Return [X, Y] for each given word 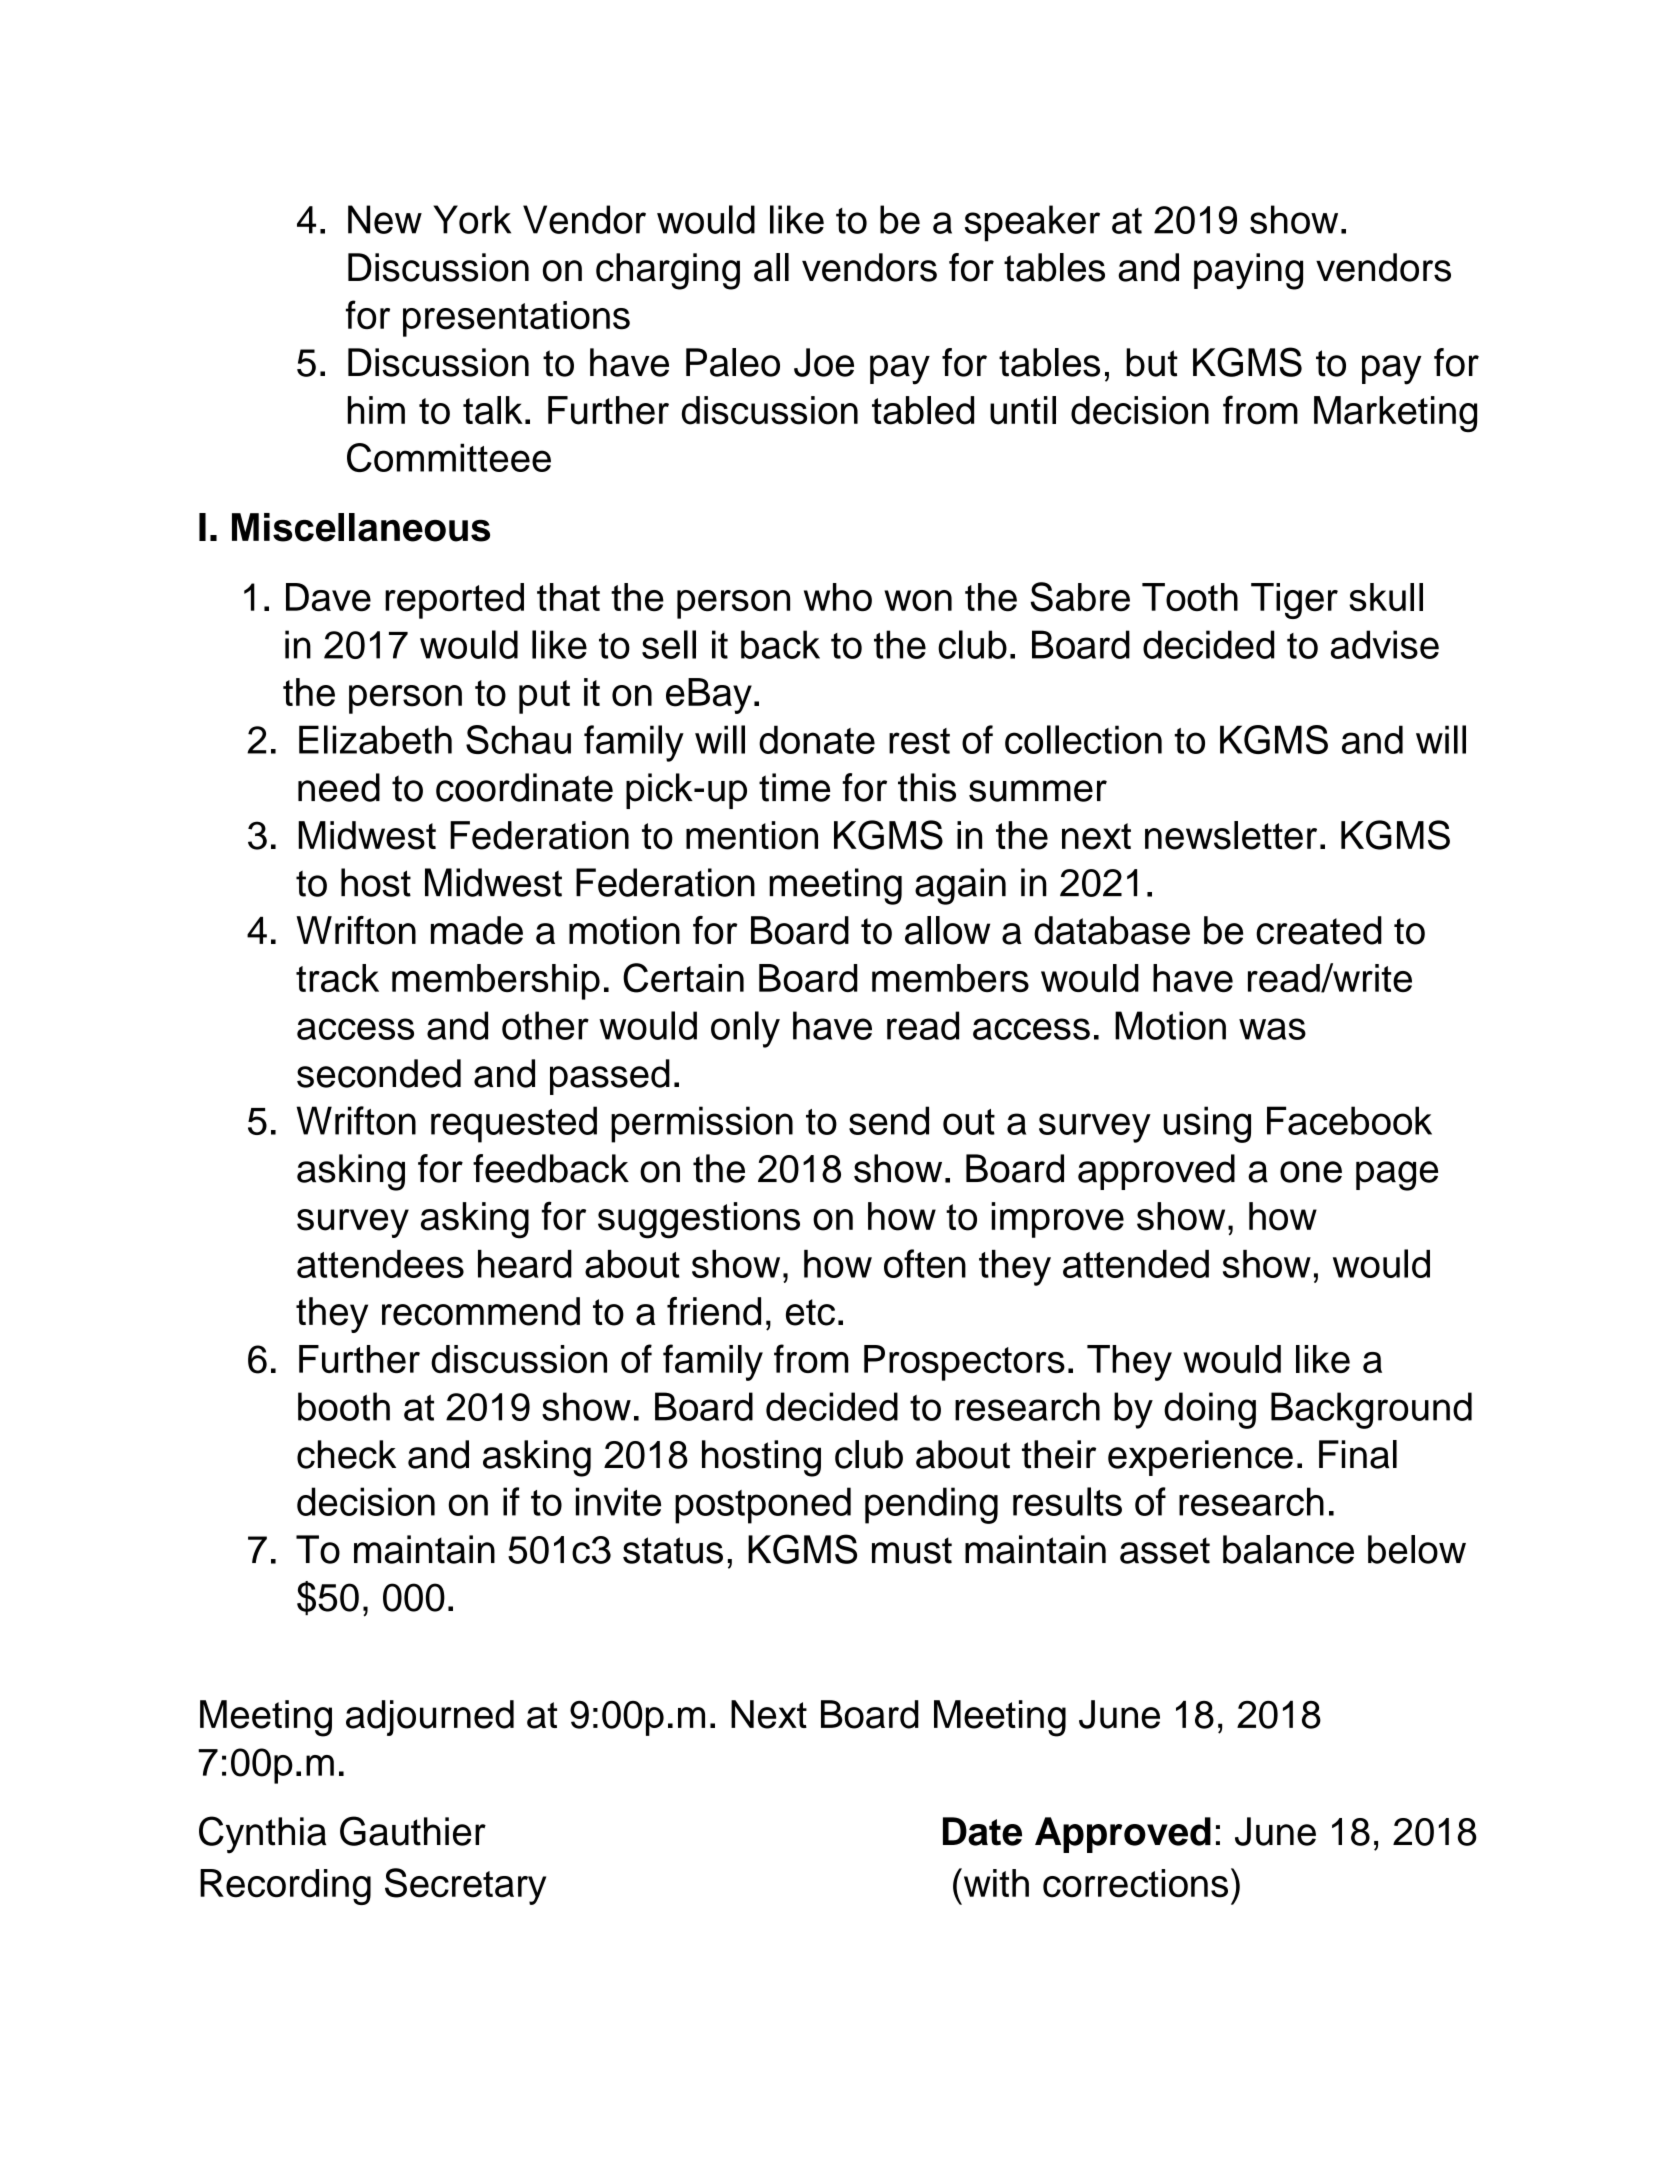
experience [1200, 1458]
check [346, 1454]
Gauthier [413, 1831]
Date [982, 1831]
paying [1248, 271]
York [472, 219]
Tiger [1294, 601]
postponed [763, 1505]
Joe [824, 362]
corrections [1135, 1883]
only [745, 1029]
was [1272, 1029]
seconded [379, 1073]
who [838, 597]
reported [454, 601]
